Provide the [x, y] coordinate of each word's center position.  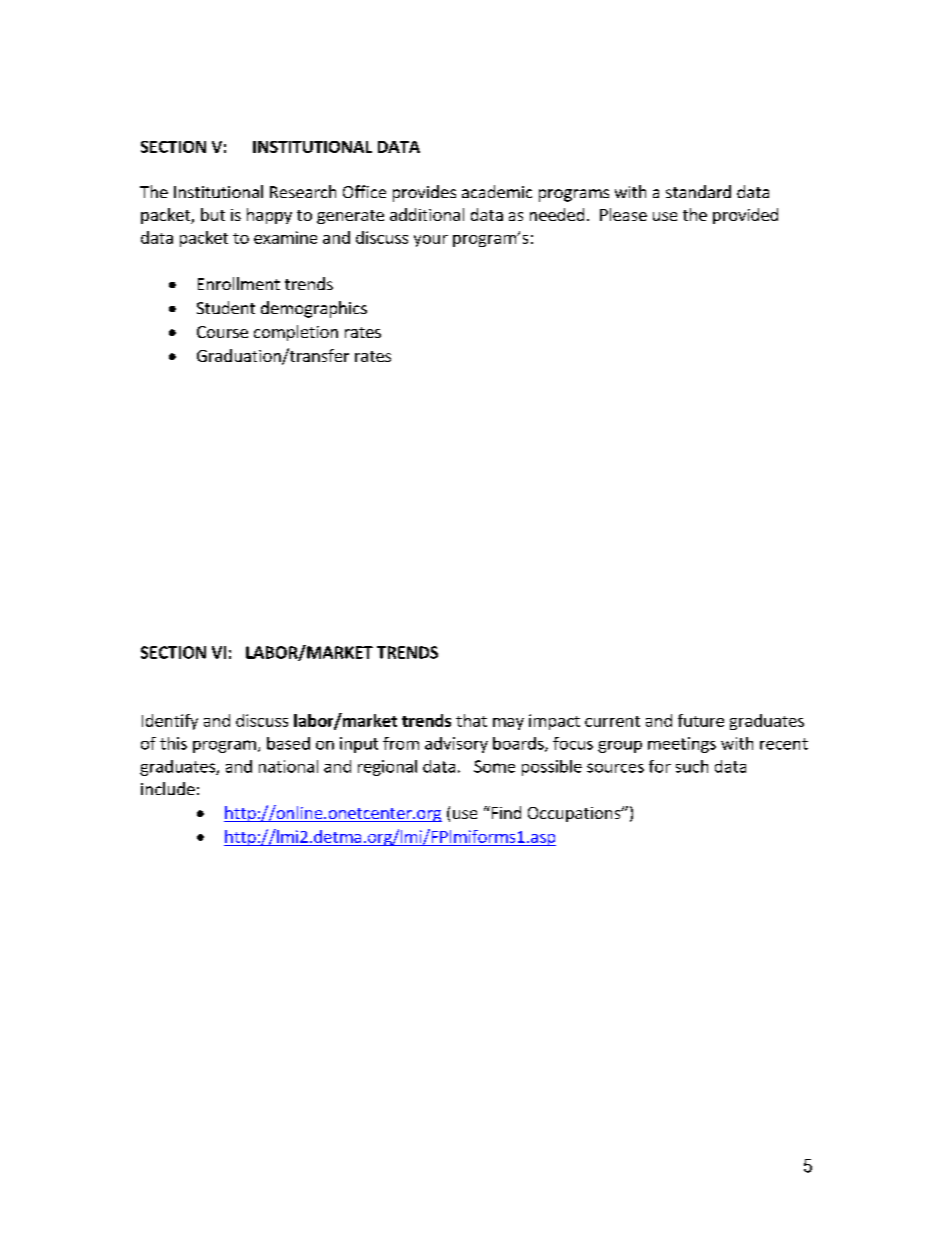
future [701, 720]
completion [296, 333]
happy [269, 216]
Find [505, 812]
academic [497, 191]
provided [745, 216]
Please [623, 214]
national [288, 766]
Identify [170, 722]
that [471, 720]
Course [222, 332]
